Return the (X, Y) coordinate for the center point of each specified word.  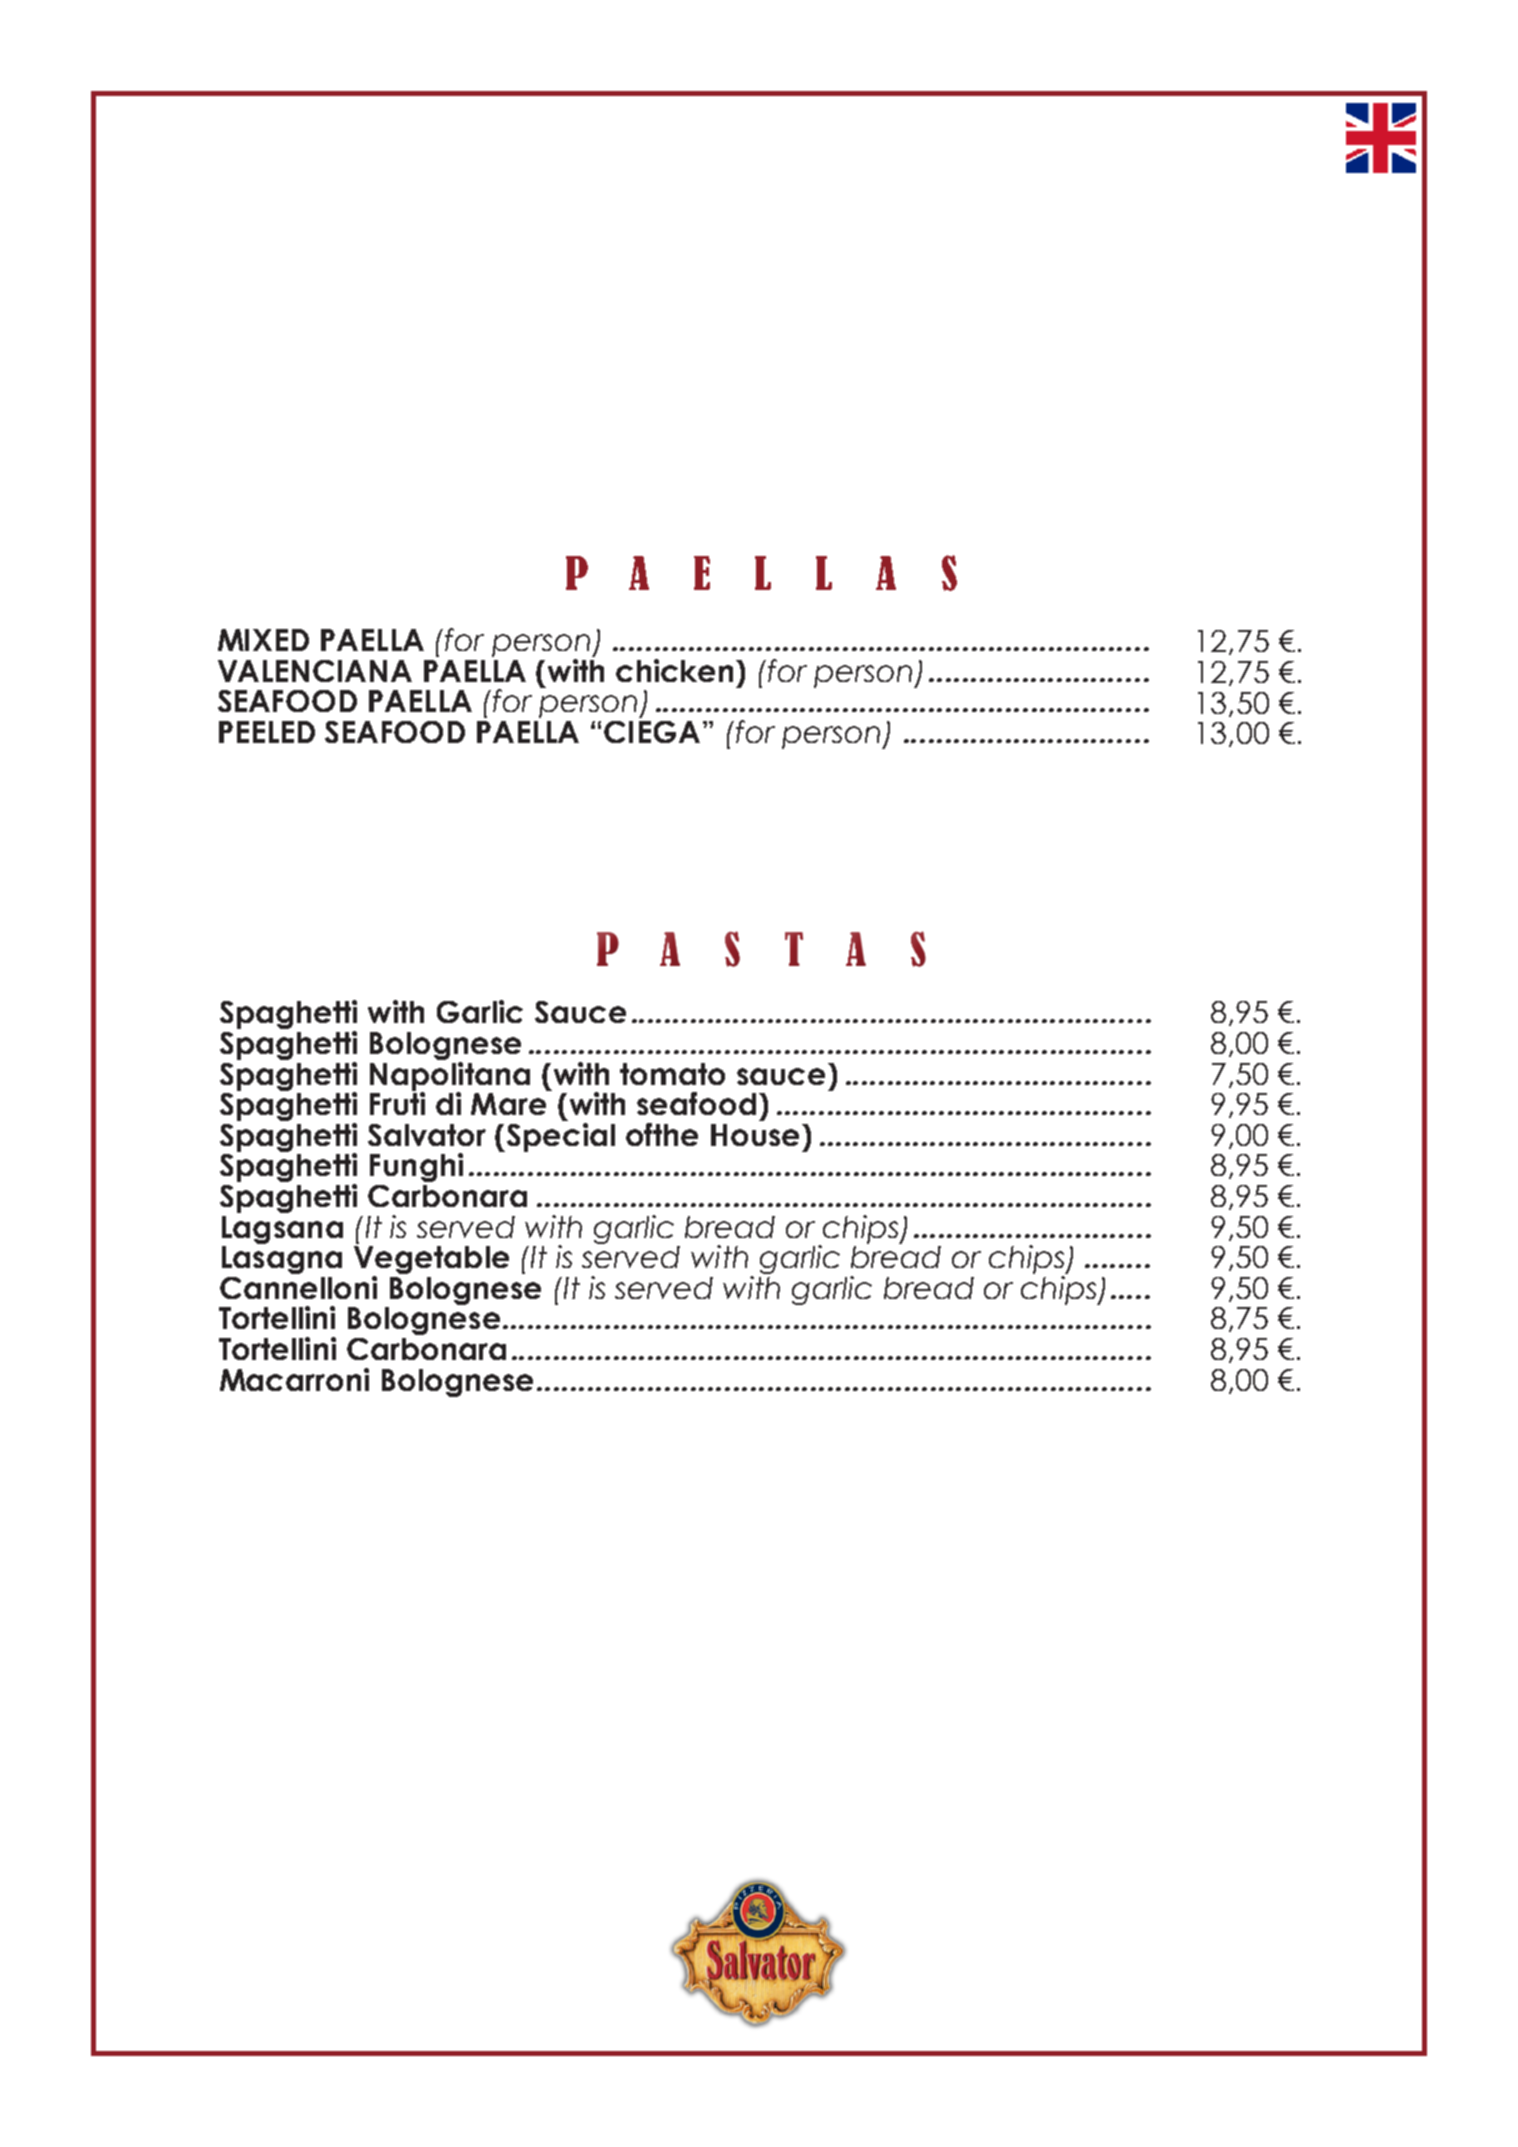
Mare (508, 1104)
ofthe (662, 1134)
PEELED (267, 732)
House (757, 1135)
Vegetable (431, 1260)
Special (561, 1136)
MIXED (263, 640)
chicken (674, 670)
